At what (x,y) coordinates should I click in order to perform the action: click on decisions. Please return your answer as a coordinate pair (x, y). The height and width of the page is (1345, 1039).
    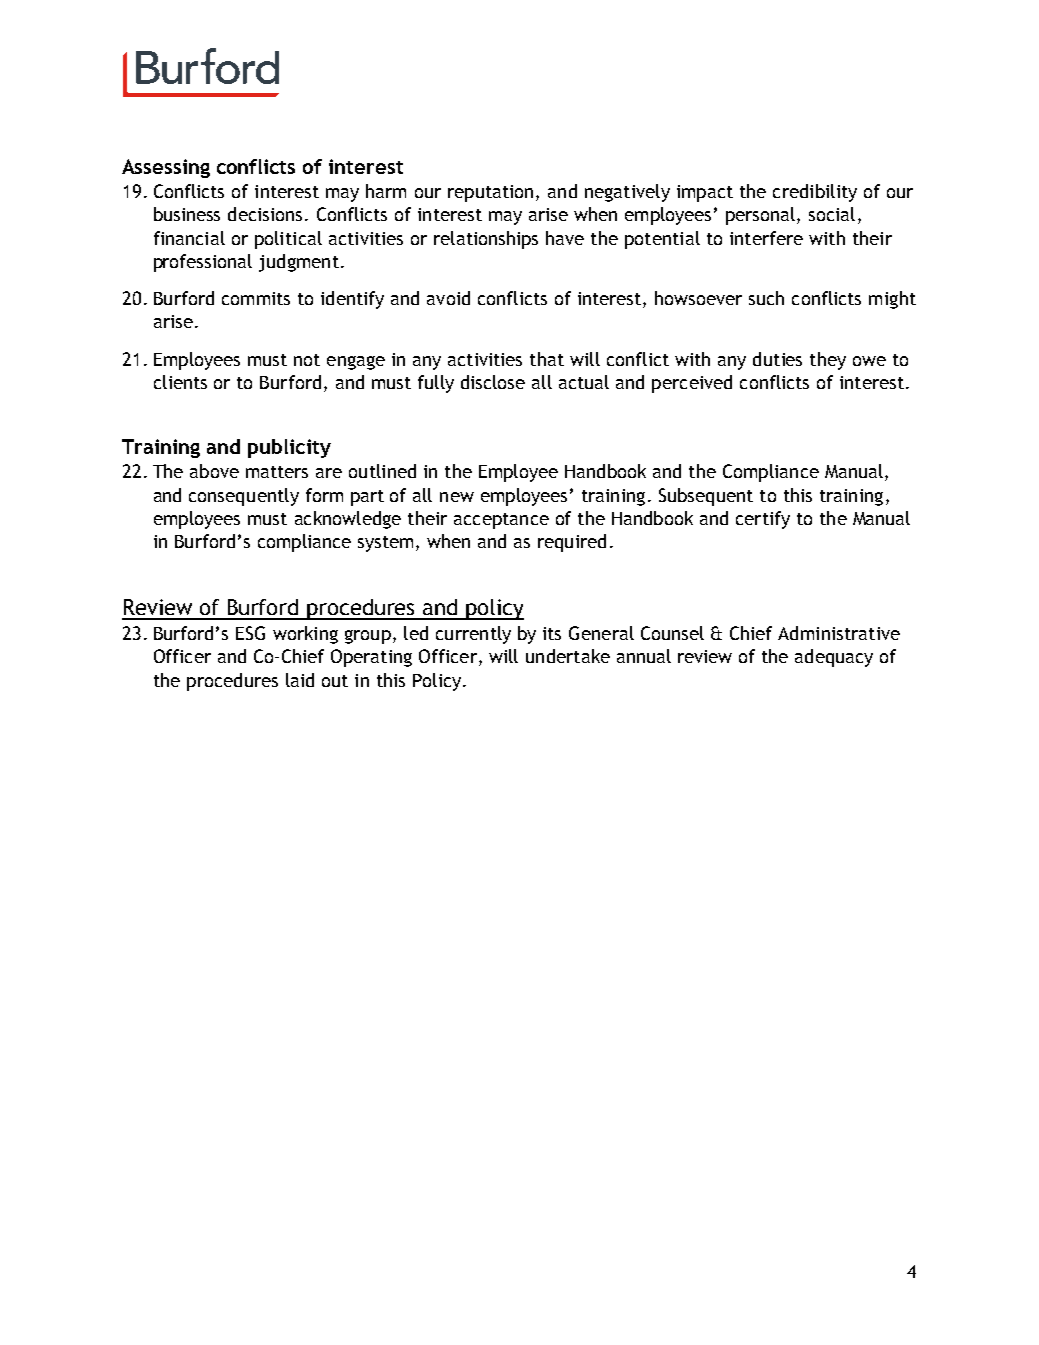
    Looking at the image, I should click on (265, 214).
